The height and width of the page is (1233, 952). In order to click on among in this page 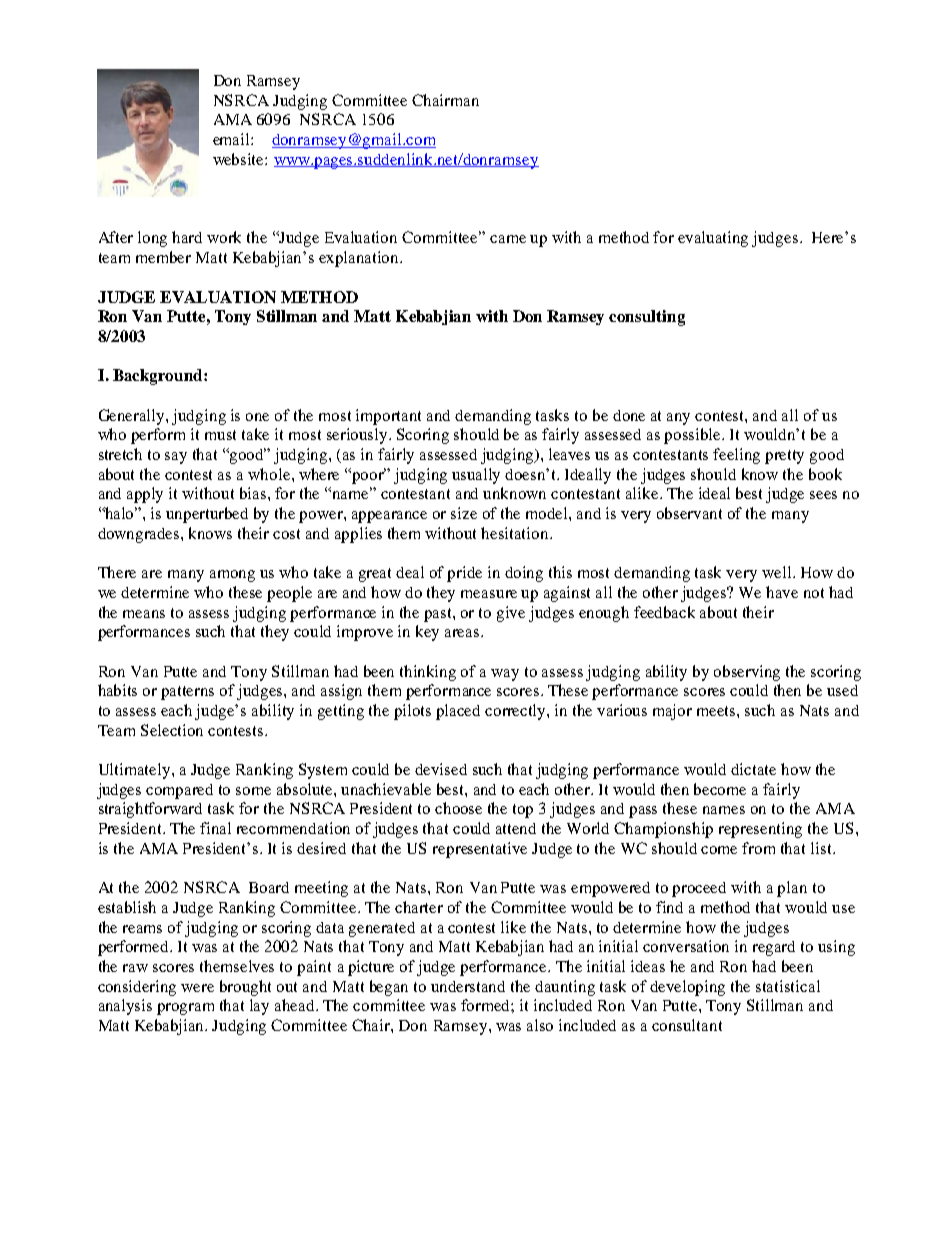, I will do `click(232, 576)`.
